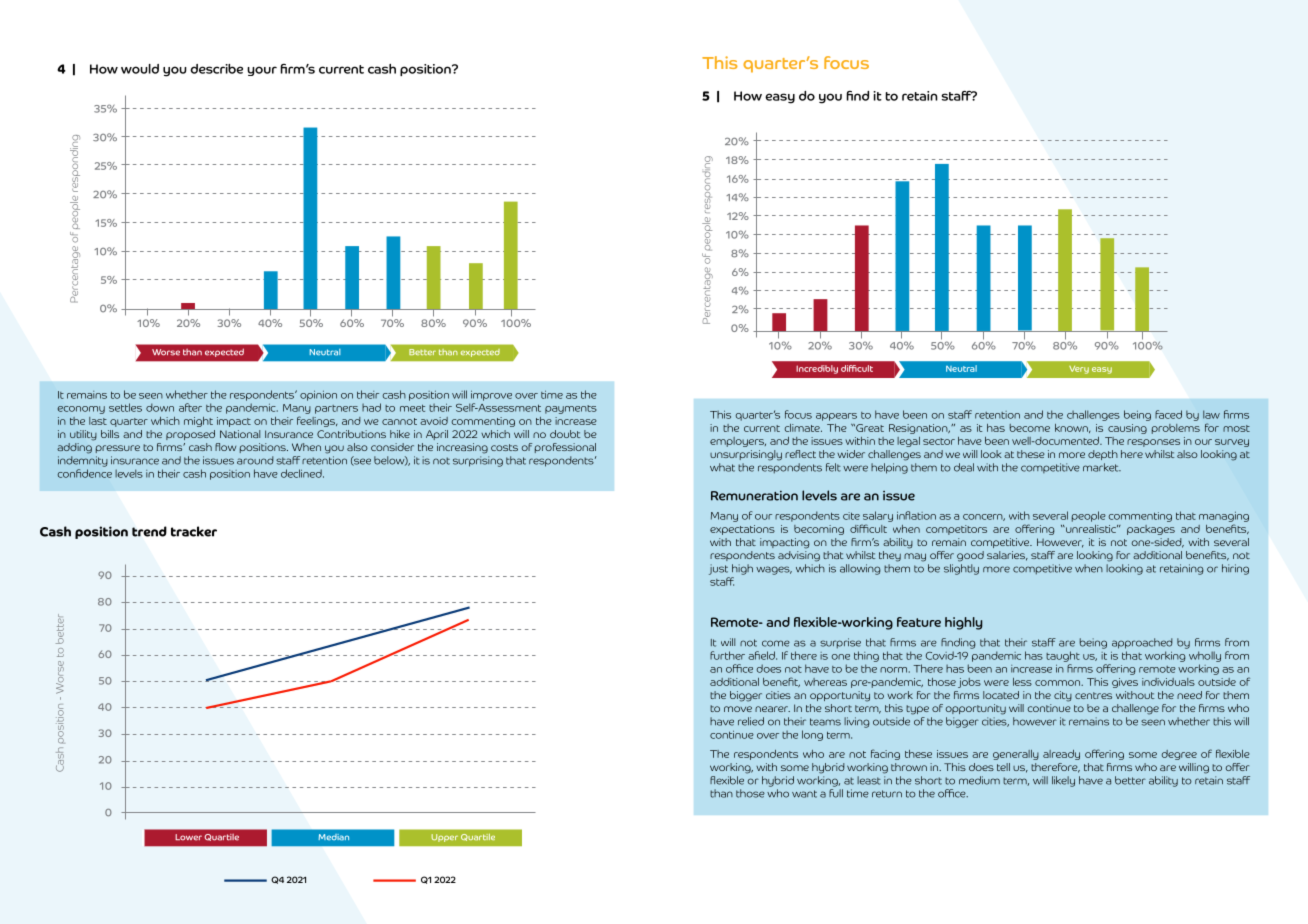 The height and width of the page is (924, 1308). I want to click on what, so click(722, 467).
